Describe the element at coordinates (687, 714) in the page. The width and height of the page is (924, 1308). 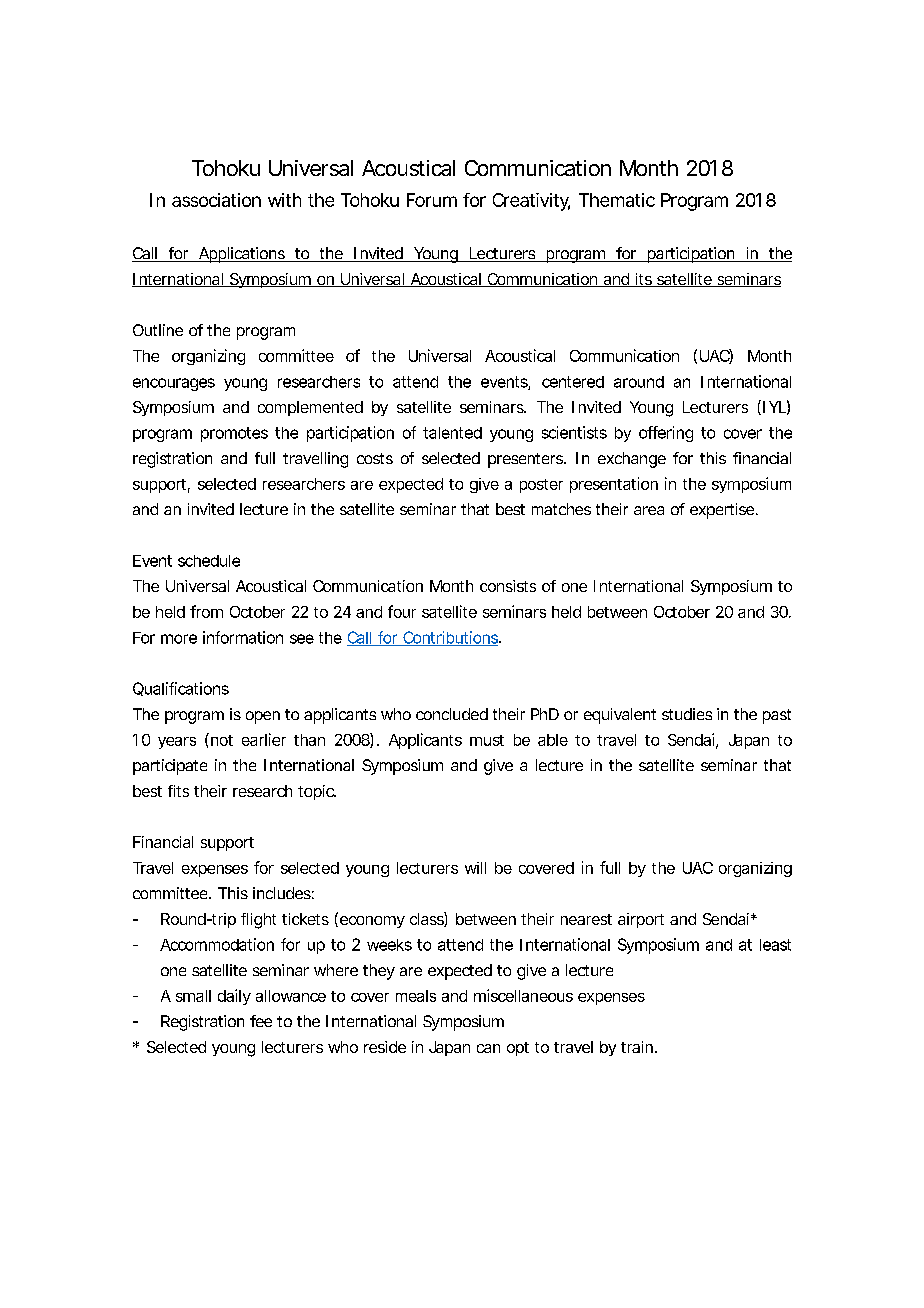
I see `studies` at that location.
